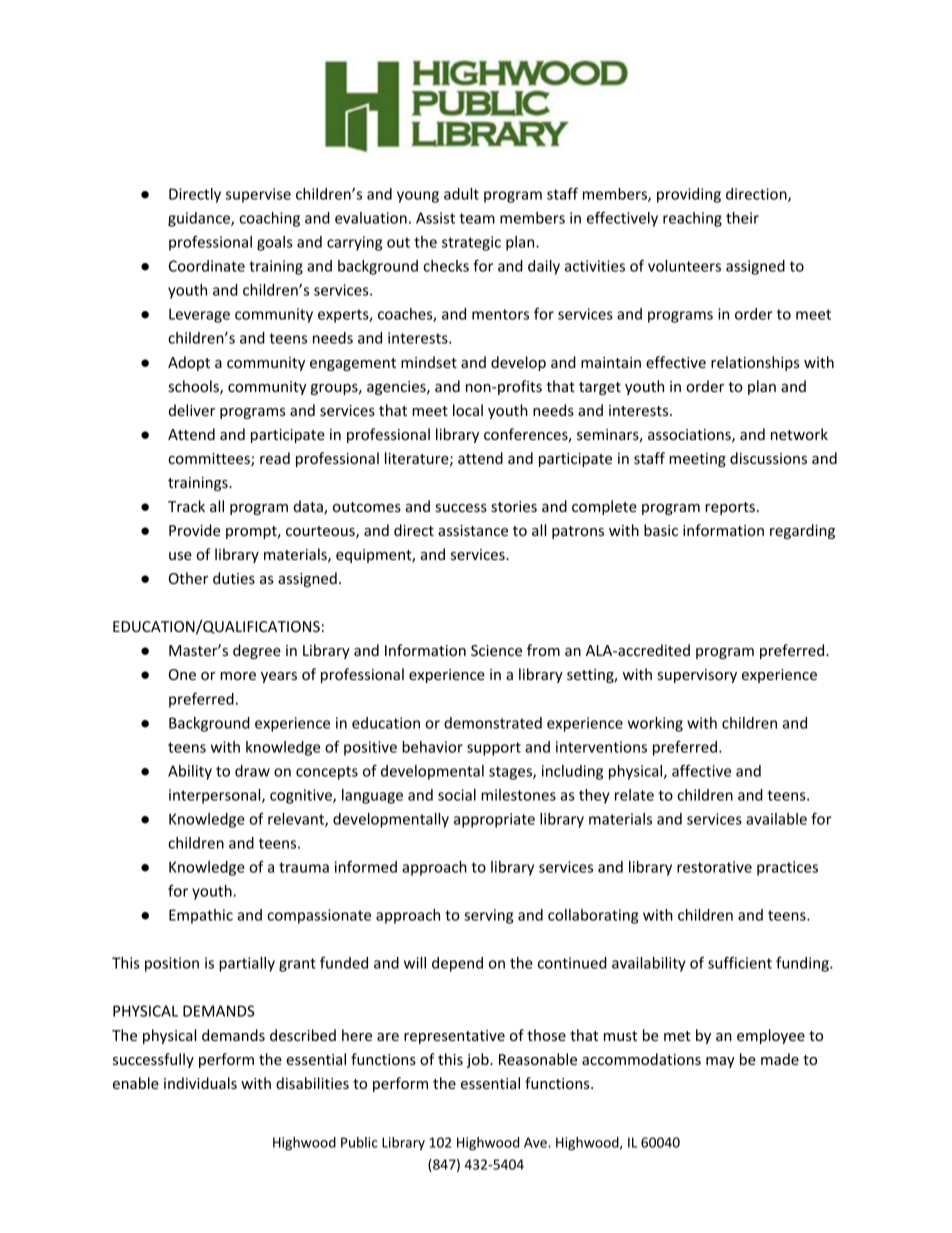 The height and width of the screenshot is (1233, 952). Describe the element at coordinates (200, 219) in the screenshot. I see `guidance` at that location.
